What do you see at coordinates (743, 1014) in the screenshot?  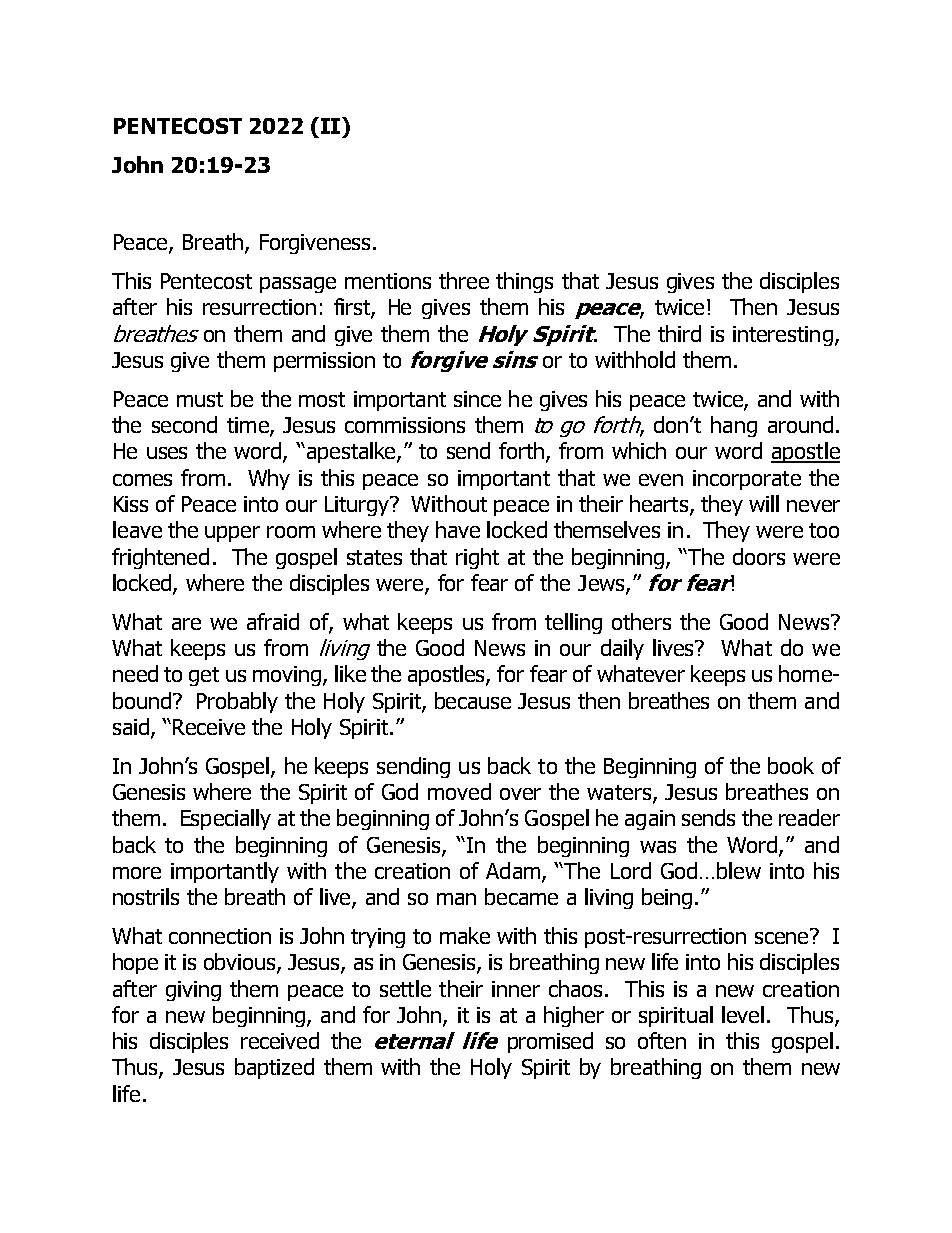 I see `level` at bounding box center [743, 1014].
